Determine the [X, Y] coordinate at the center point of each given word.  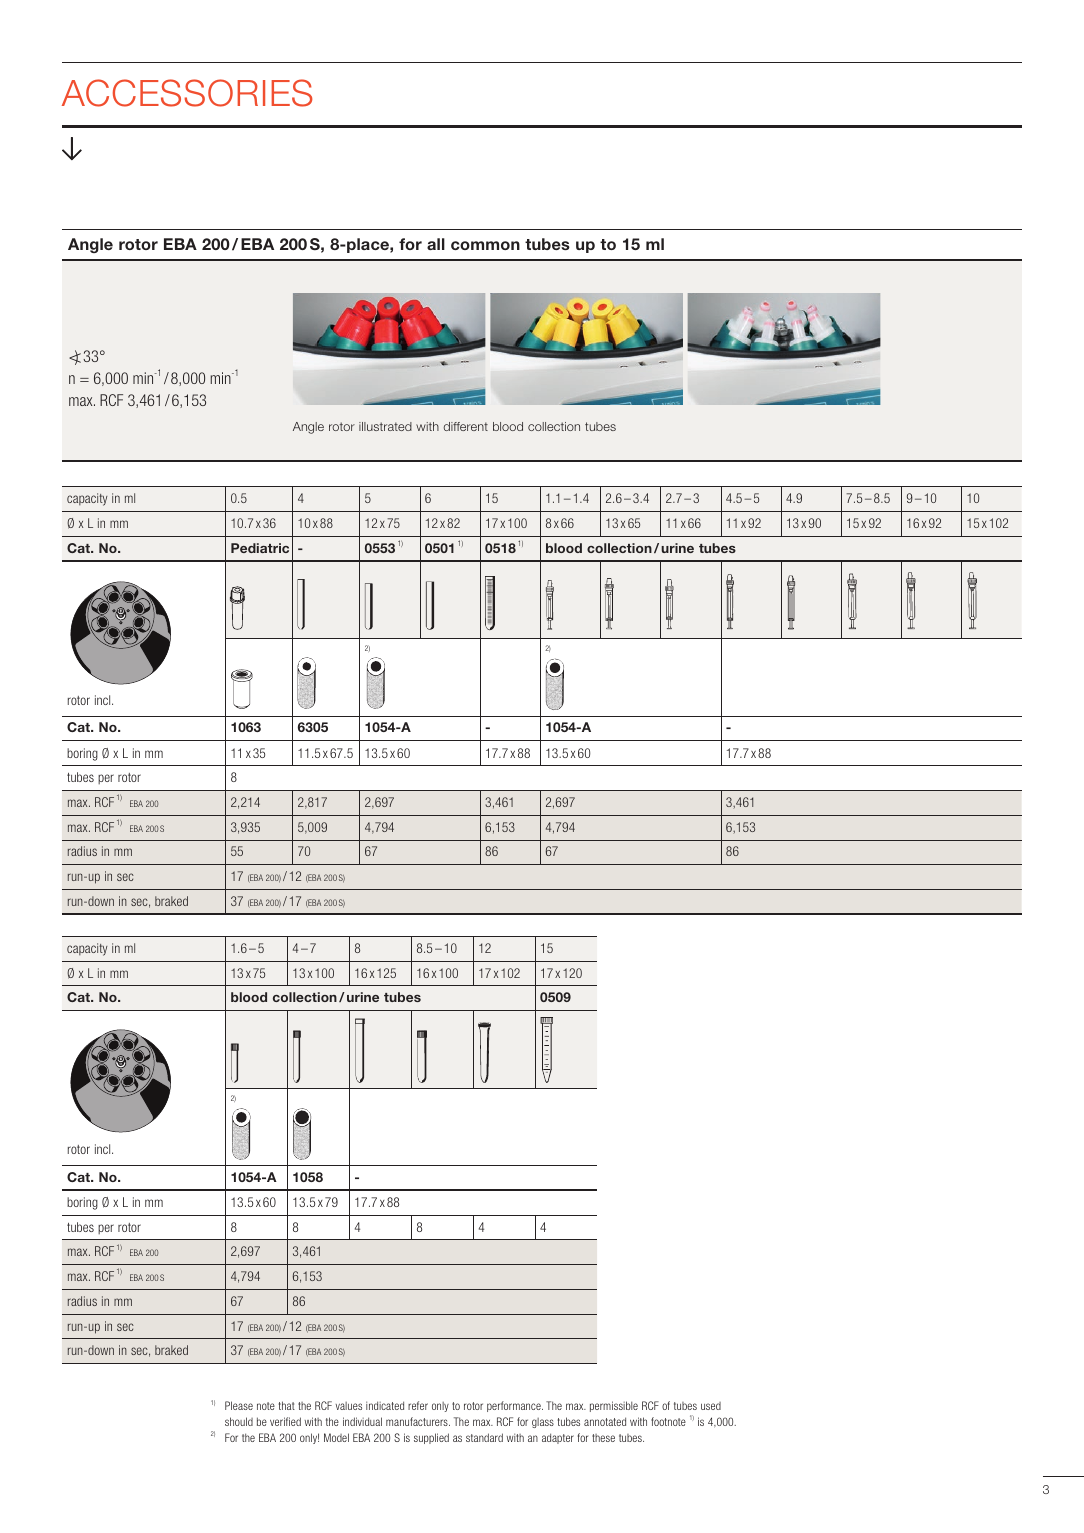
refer [418, 1405]
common [485, 245]
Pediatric [260, 548]
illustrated [385, 426]
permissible [614, 1406]
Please [239, 1405]
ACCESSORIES [187, 93]
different [466, 426]
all [436, 244]
